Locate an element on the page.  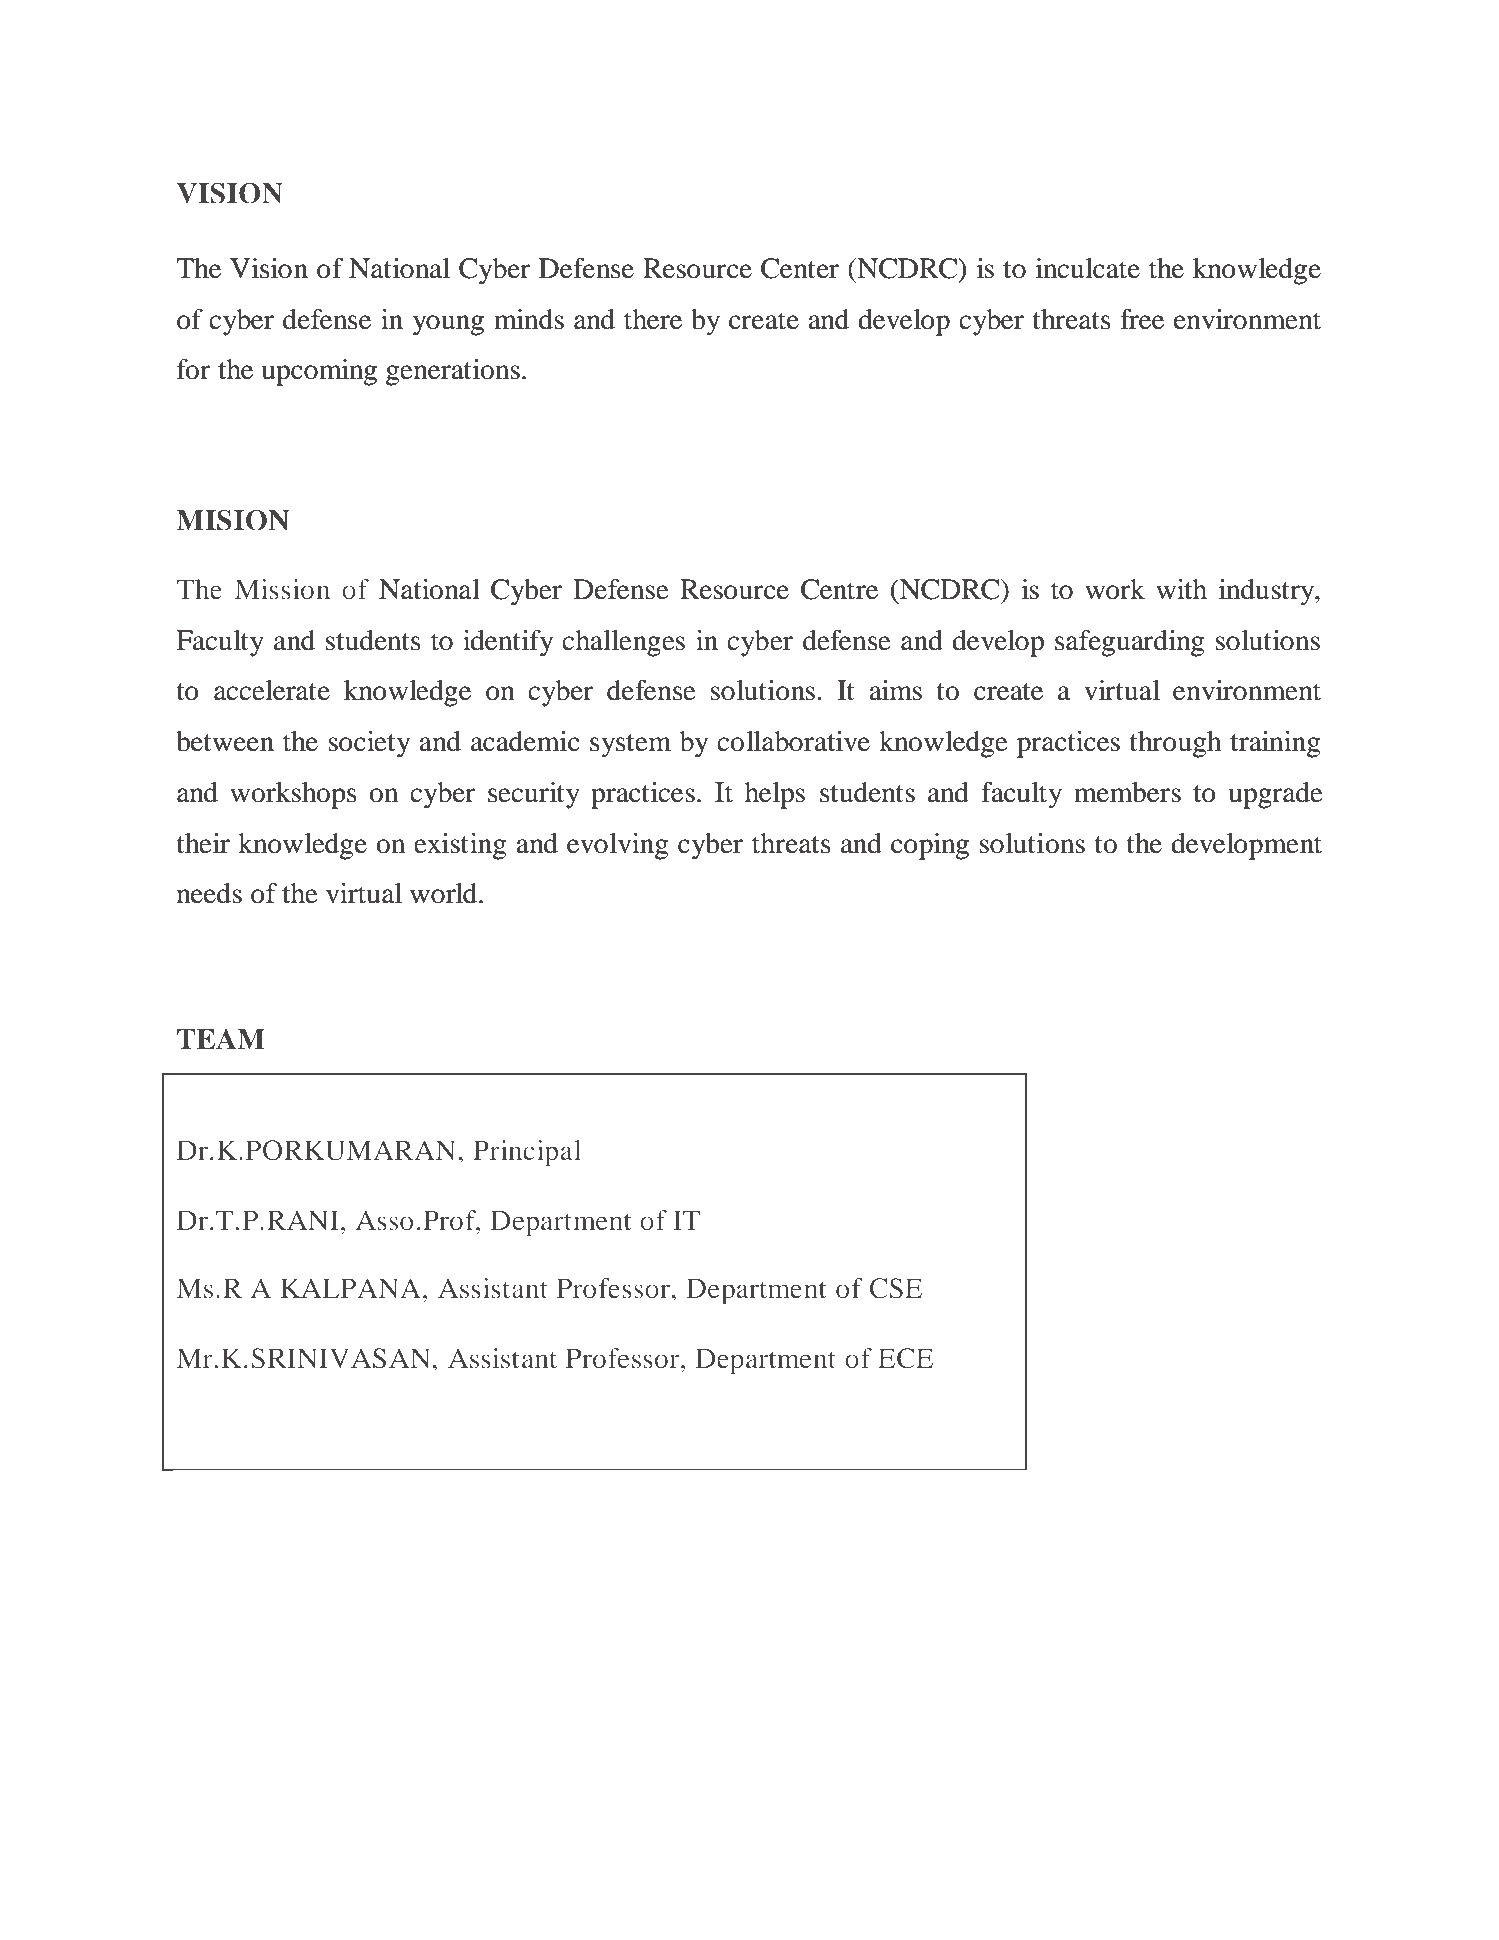
ECE is located at coordinates (905, 1358).
